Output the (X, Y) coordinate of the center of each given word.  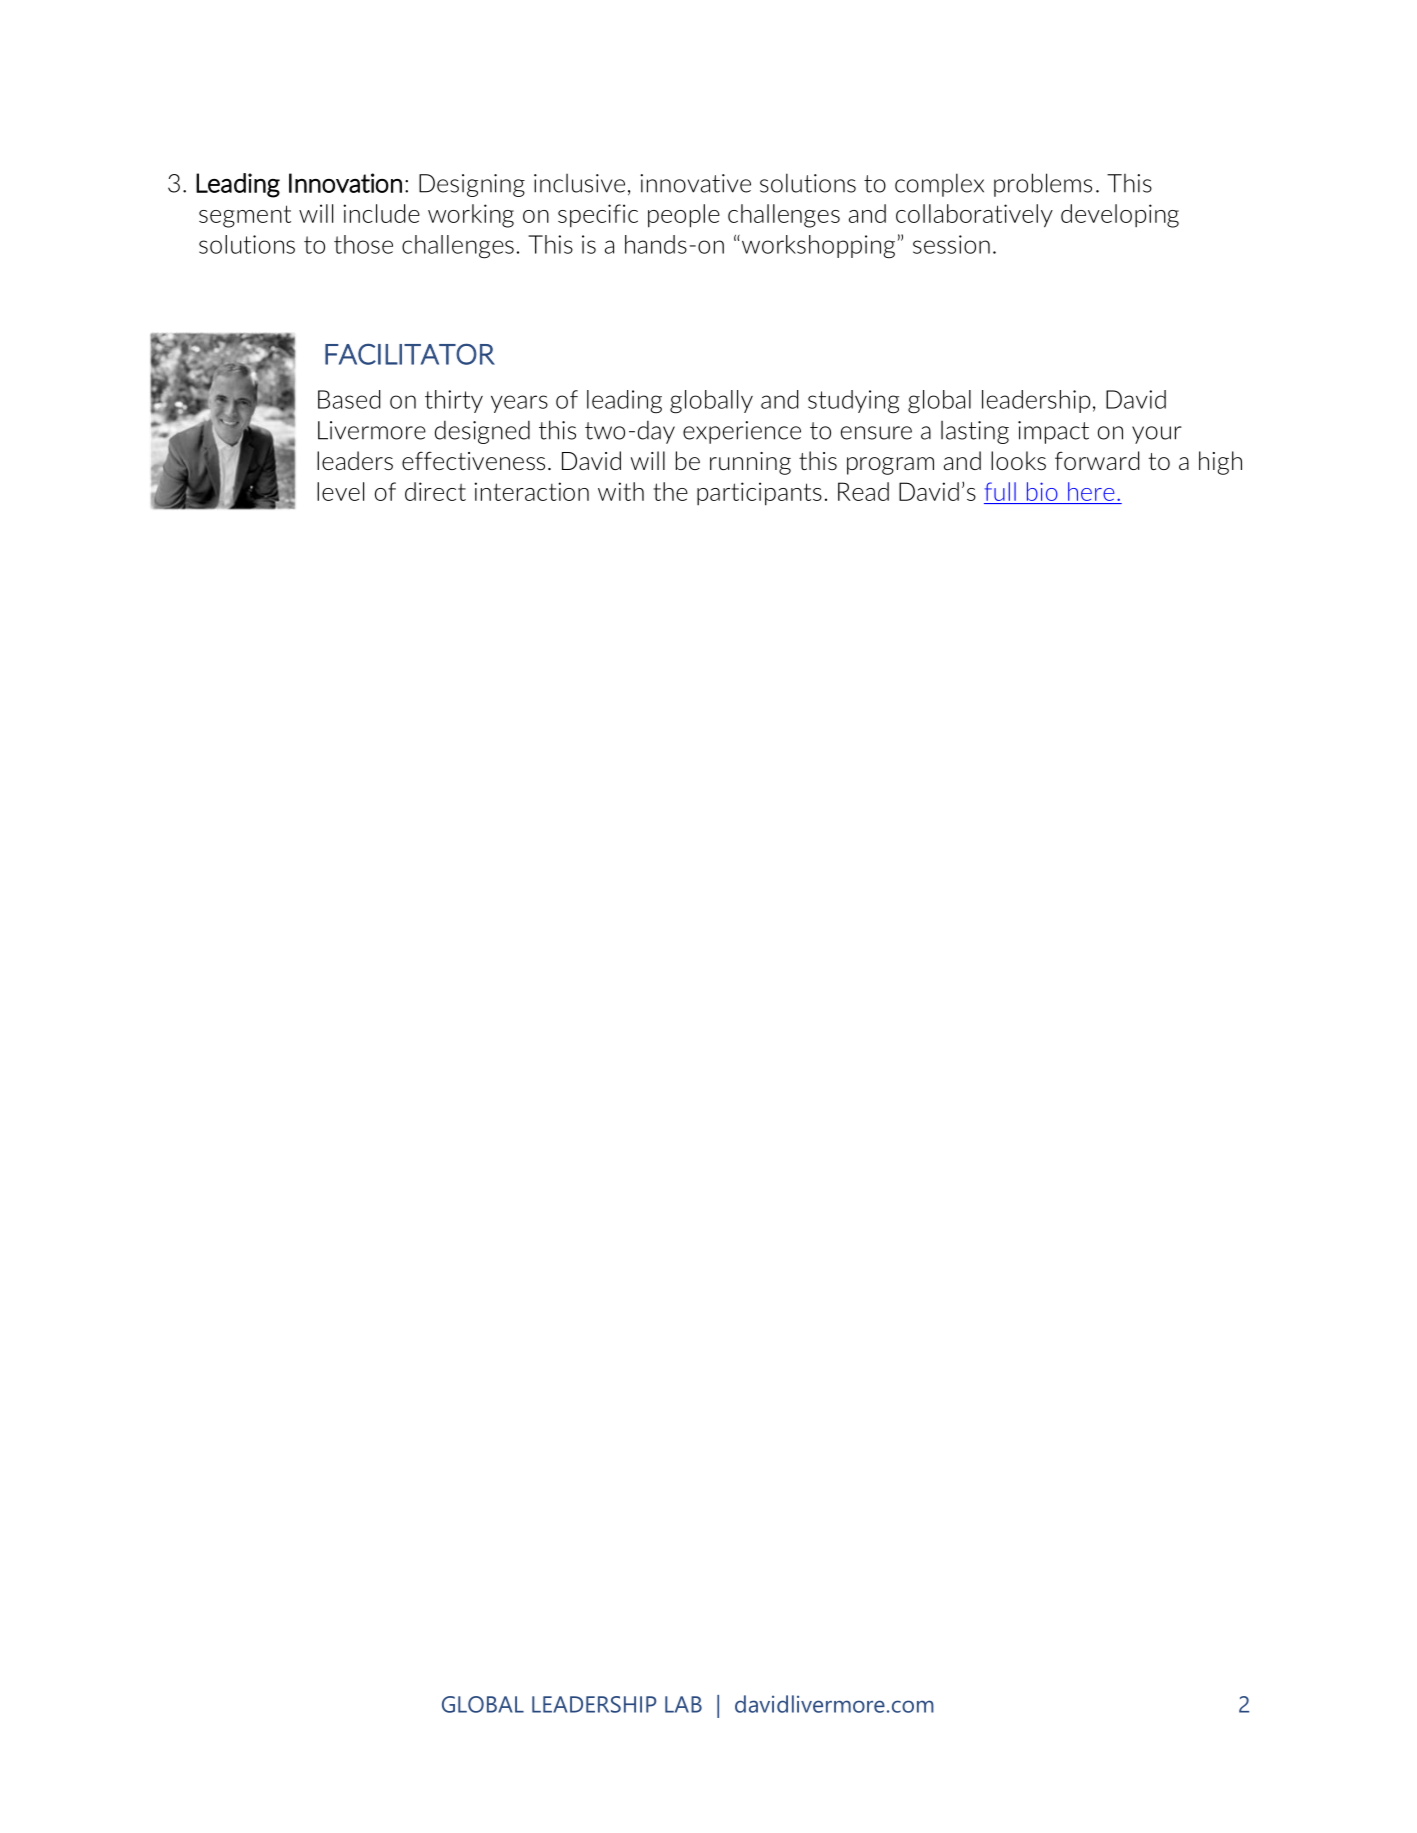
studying (853, 402)
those (363, 244)
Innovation (345, 183)
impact (1053, 432)
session (951, 244)
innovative (695, 183)
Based (349, 399)
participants (759, 494)
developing (1120, 216)
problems (1043, 185)
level (340, 491)
